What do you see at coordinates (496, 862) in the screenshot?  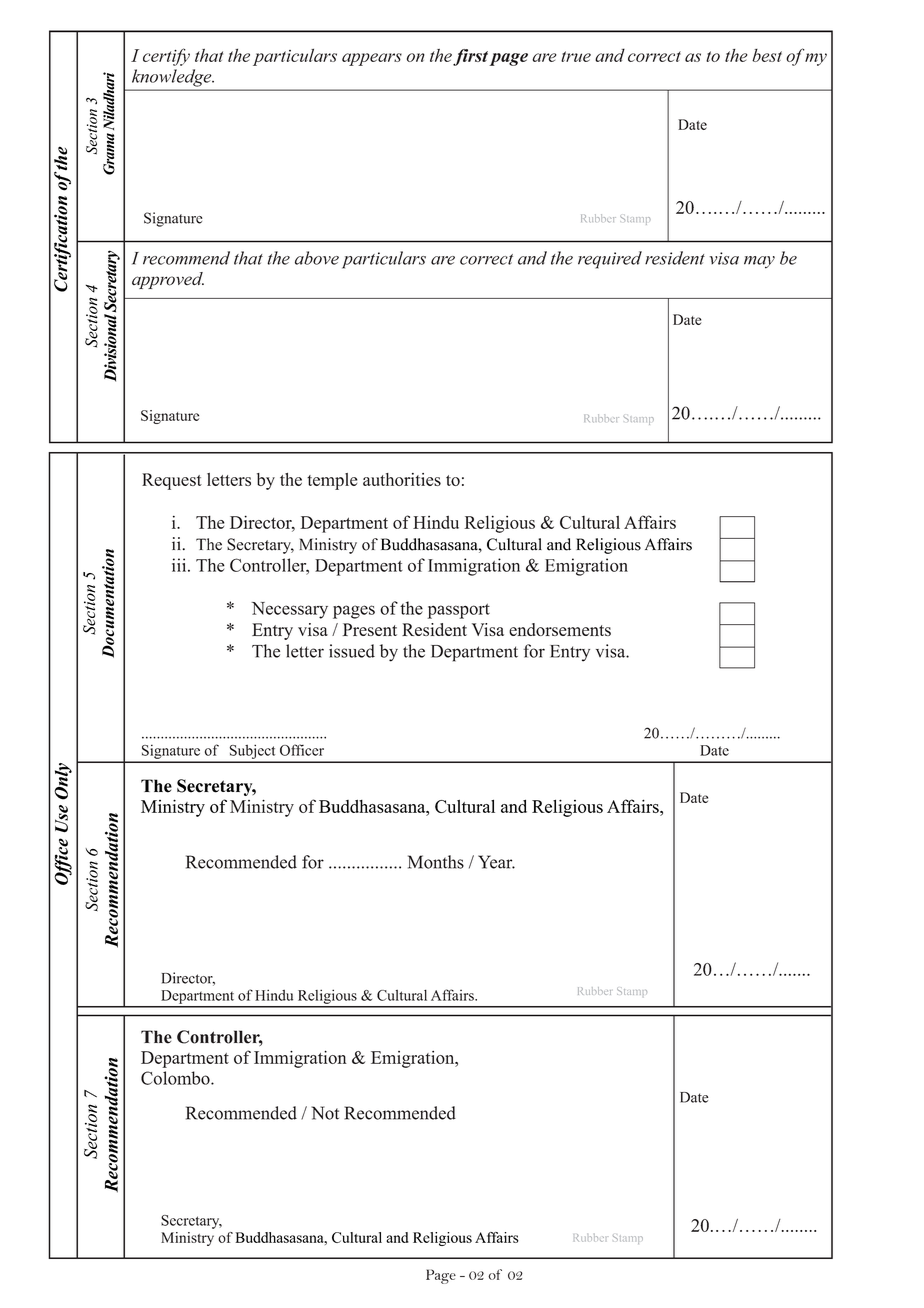 I see `Year` at bounding box center [496, 862].
